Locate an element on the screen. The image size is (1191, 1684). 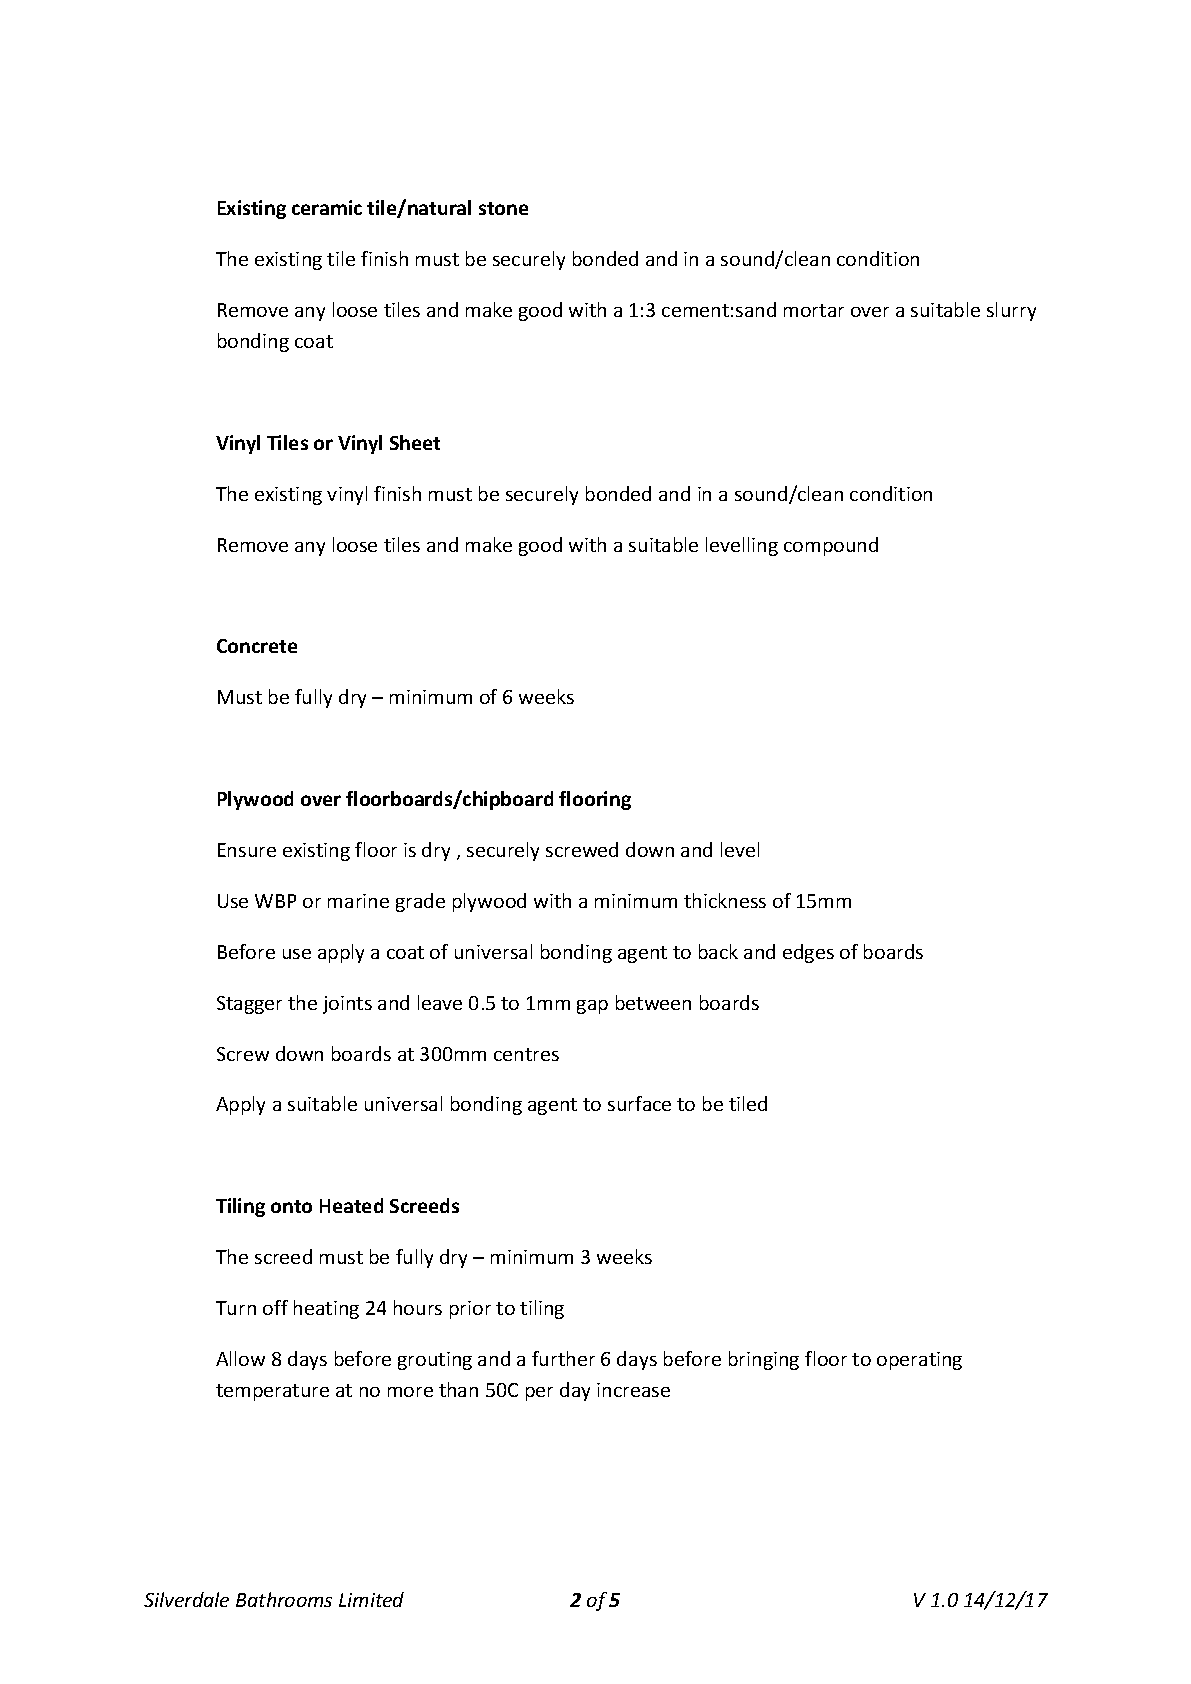
Concrete is located at coordinates (257, 646).
